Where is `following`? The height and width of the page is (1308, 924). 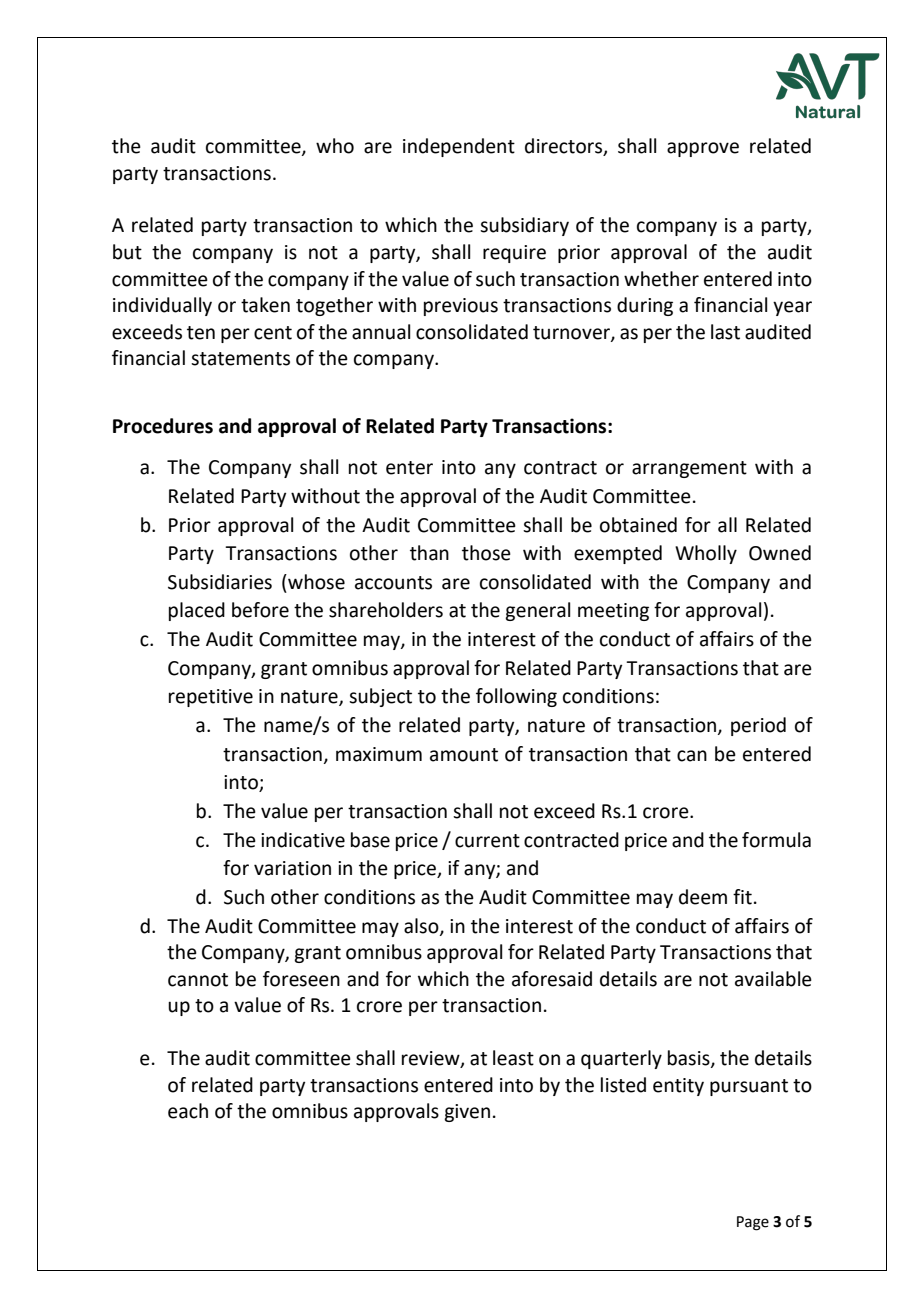
following is located at coordinates (516, 697).
